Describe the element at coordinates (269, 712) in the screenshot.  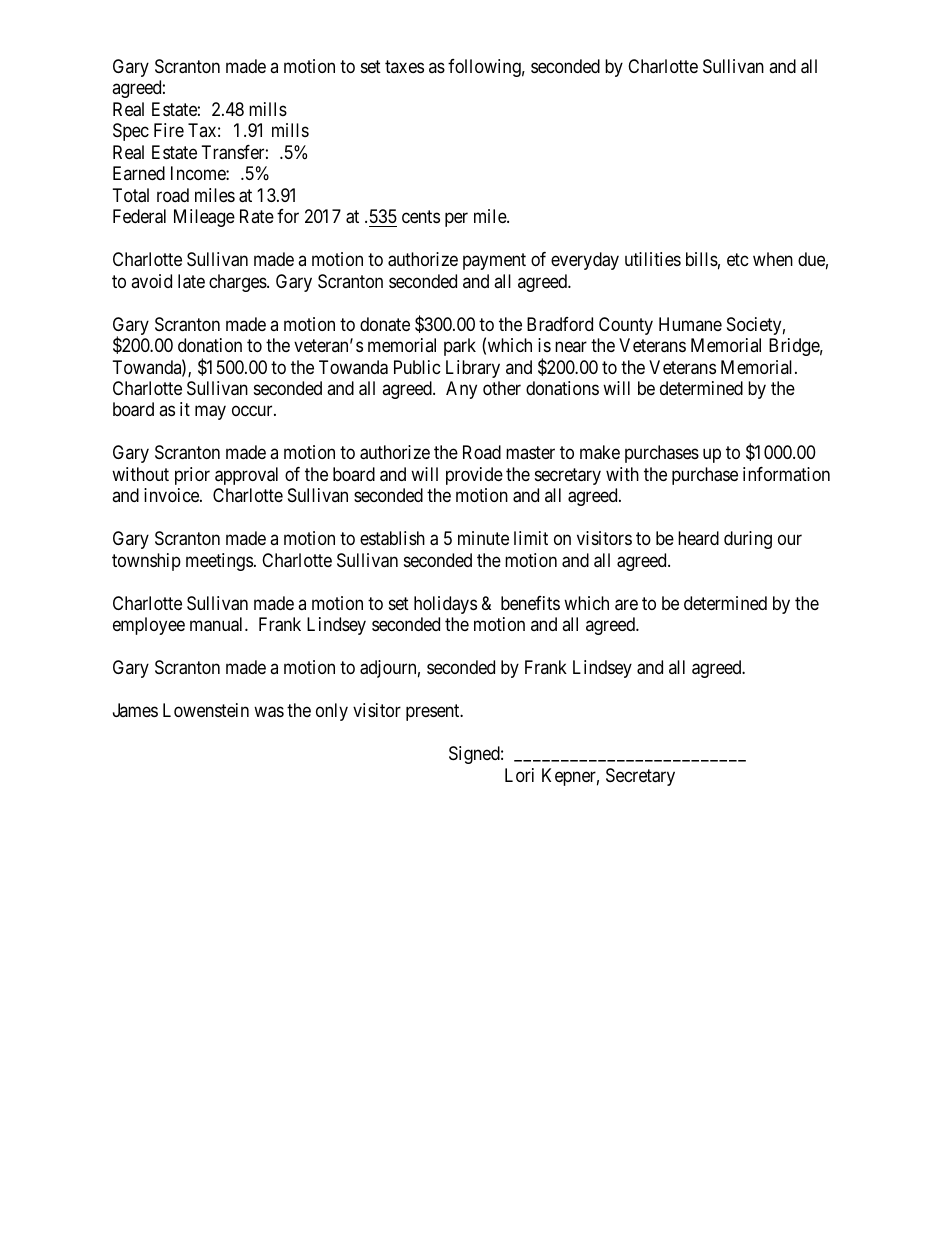
I see `was` at that location.
